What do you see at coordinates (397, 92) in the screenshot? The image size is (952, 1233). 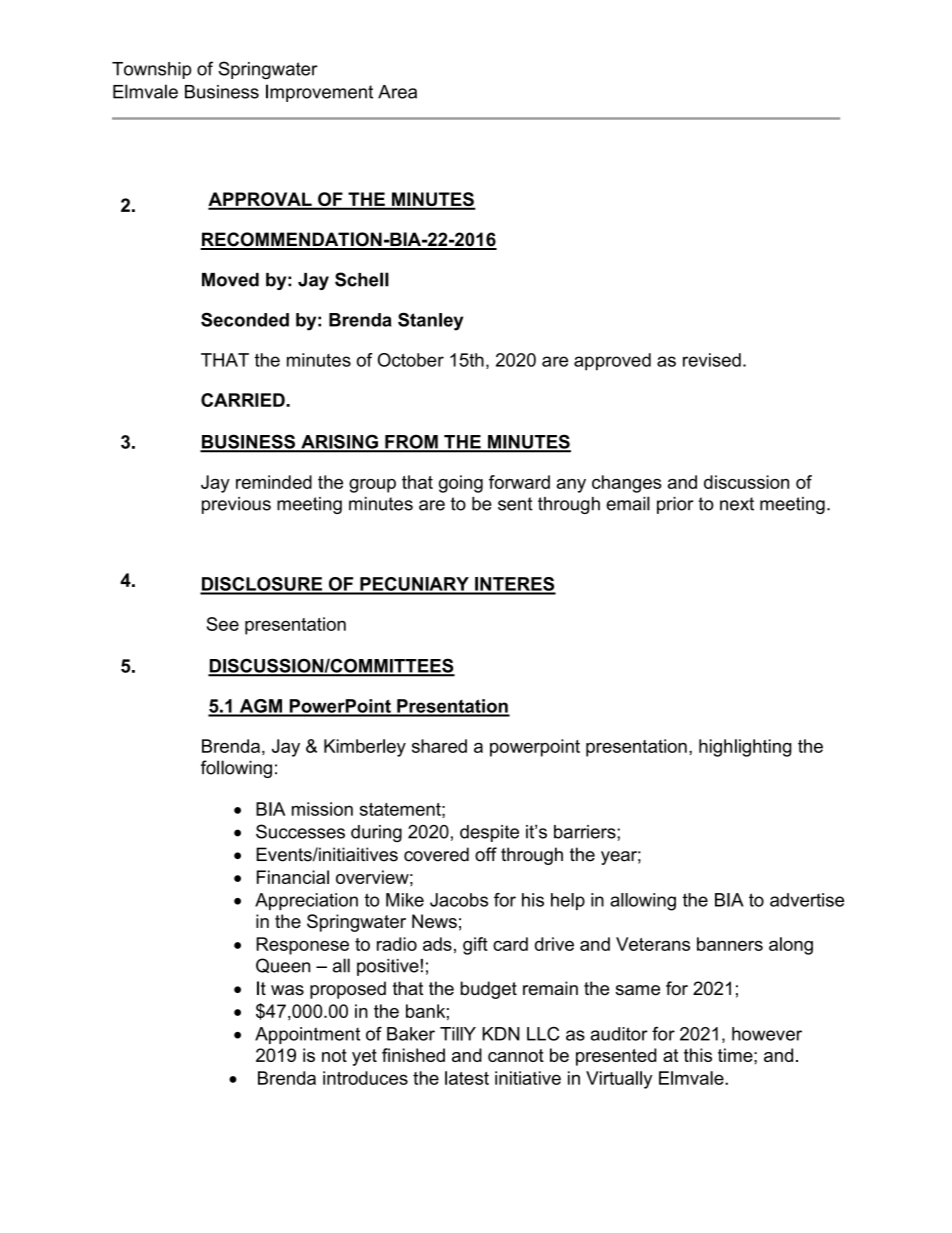 I see `Area` at bounding box center [397, 92].
